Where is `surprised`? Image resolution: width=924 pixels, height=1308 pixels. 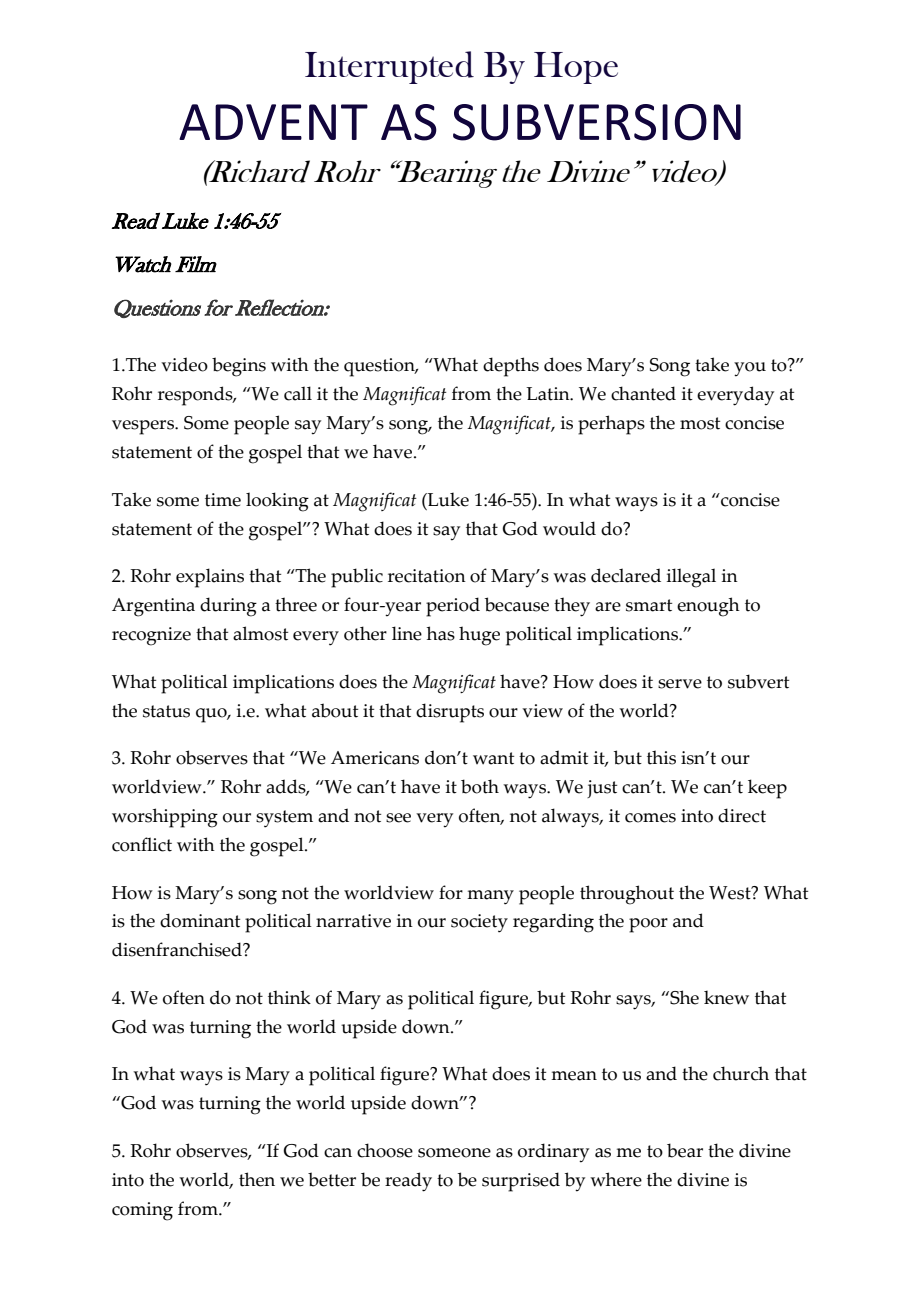
surprised is located at coordinates (521, 1182).
